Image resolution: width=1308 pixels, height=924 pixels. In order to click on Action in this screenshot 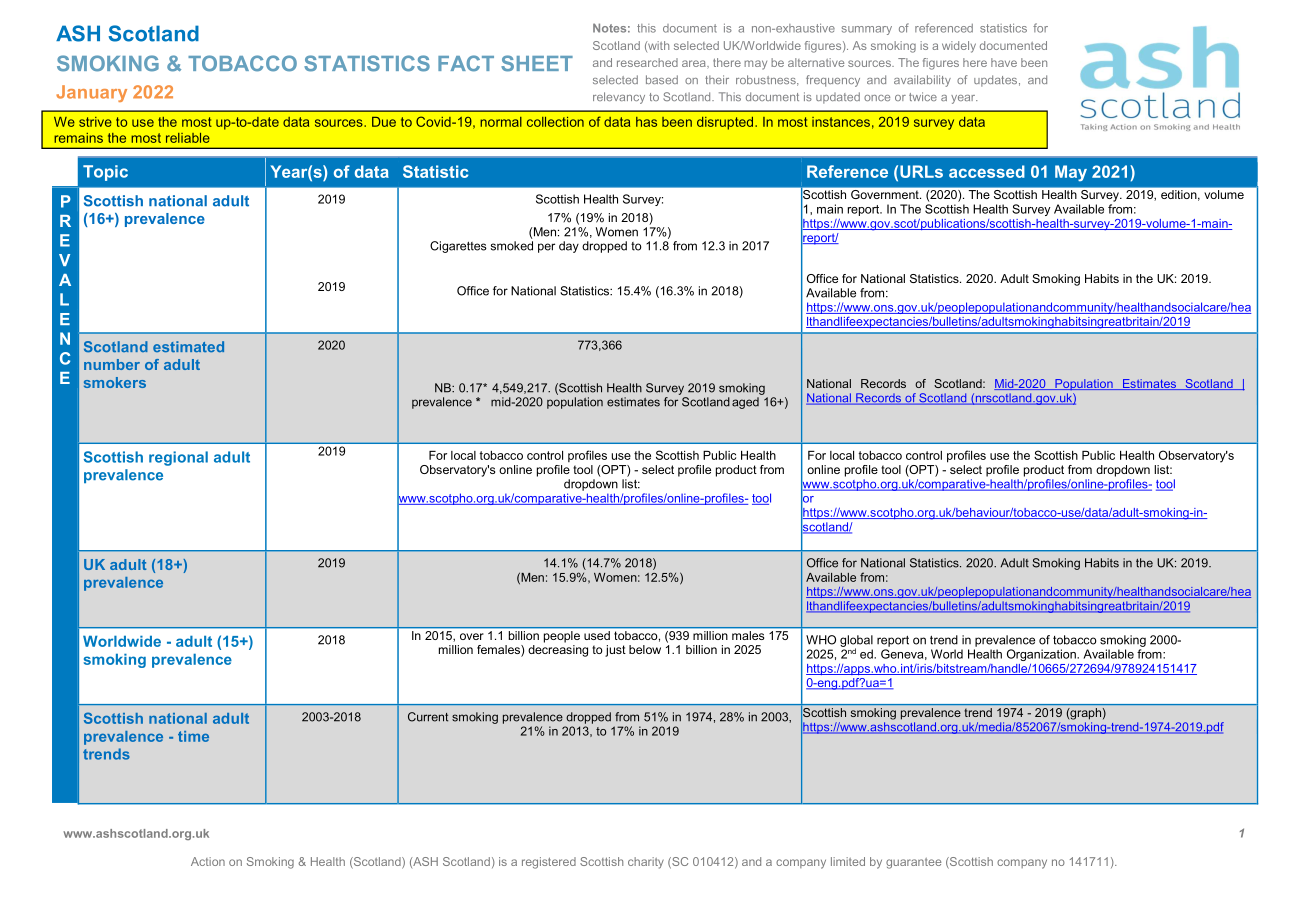, I will do `click(208, 861)`.
